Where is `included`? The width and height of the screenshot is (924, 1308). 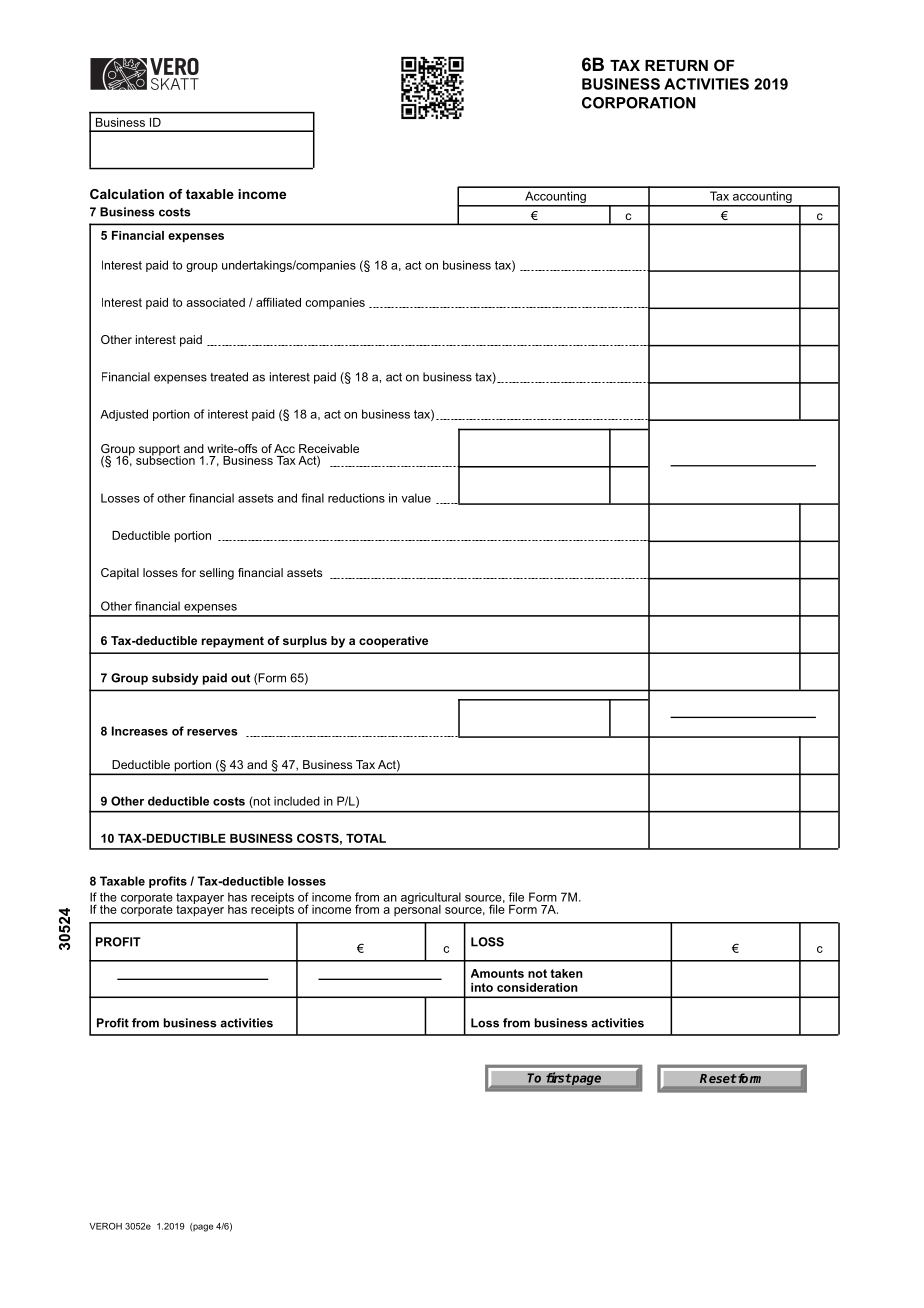 included is located at coordinates (297, 801).
